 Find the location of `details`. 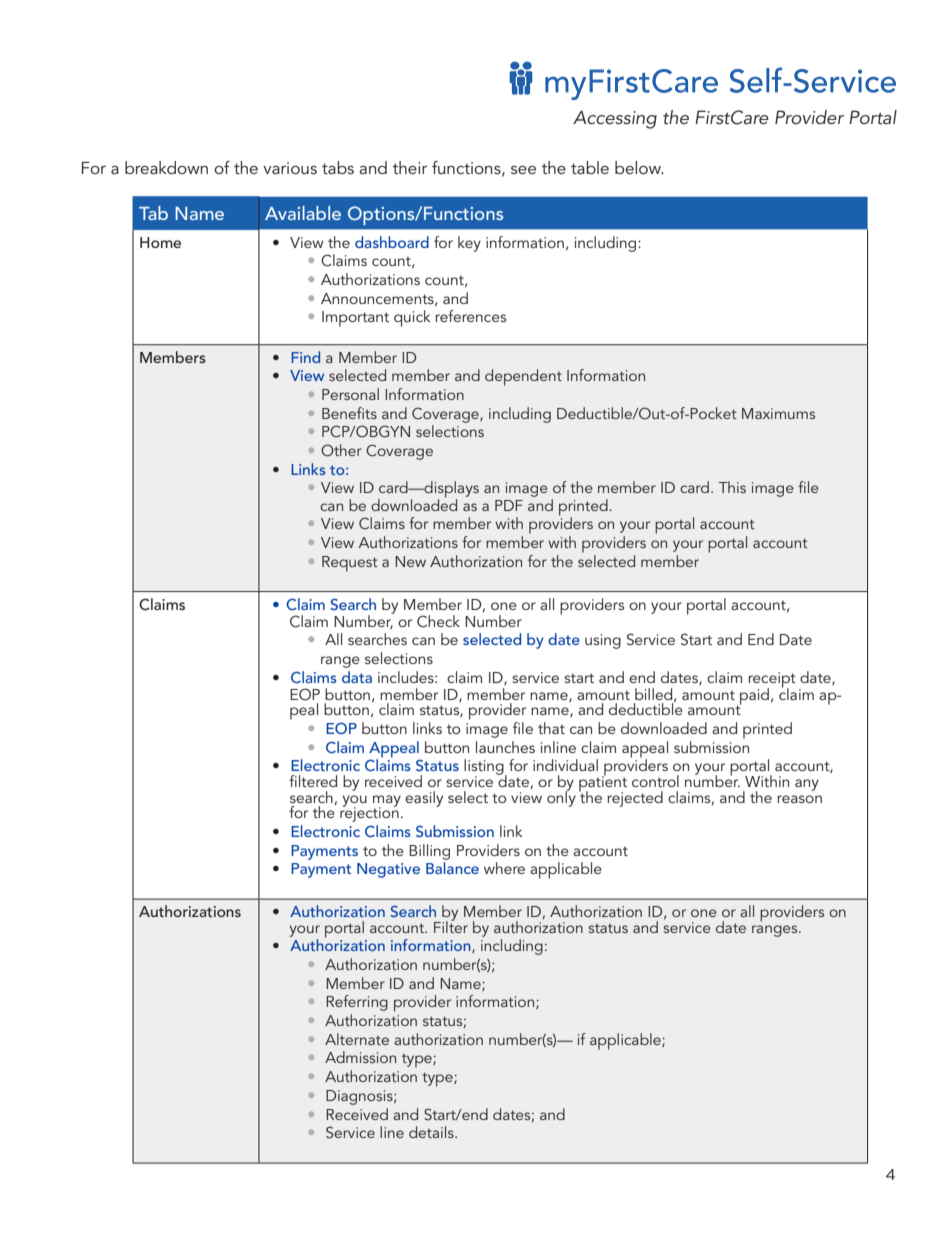

details is located at coordinates (432, 1132).
